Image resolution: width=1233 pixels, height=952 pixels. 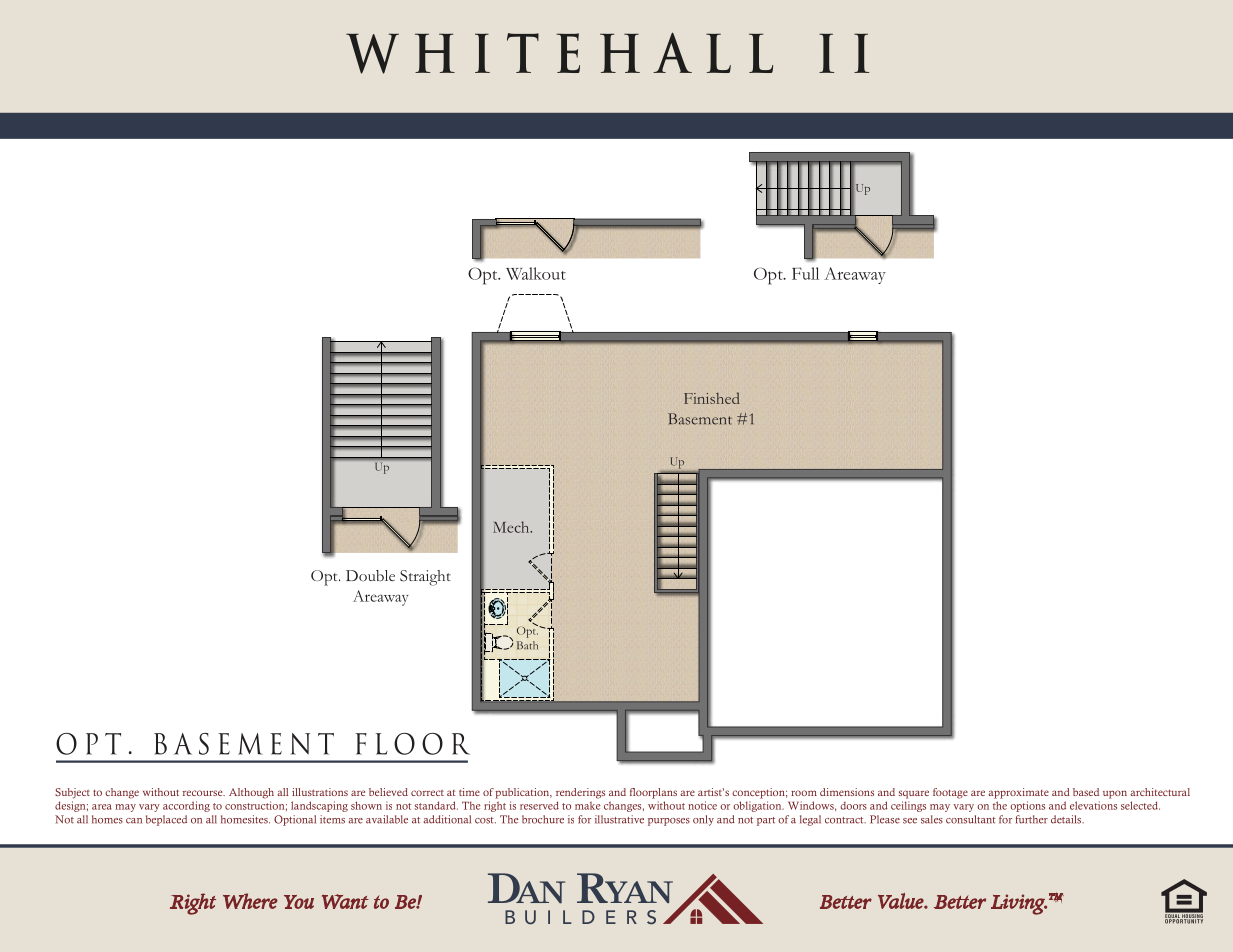 I want to click on Finished, so click(x=712, y=398).
